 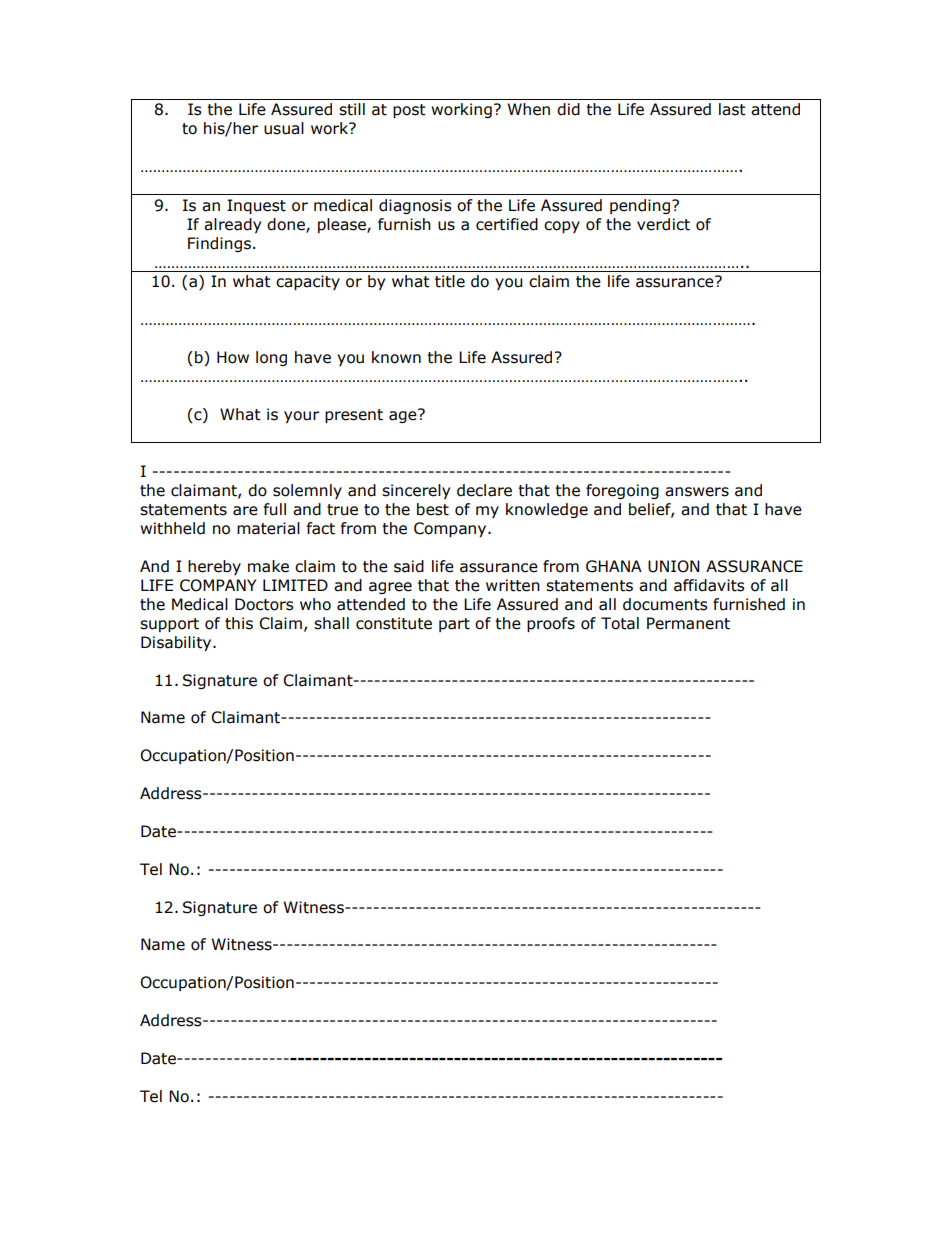 I want to click on known, so click(x=396, y=357).
